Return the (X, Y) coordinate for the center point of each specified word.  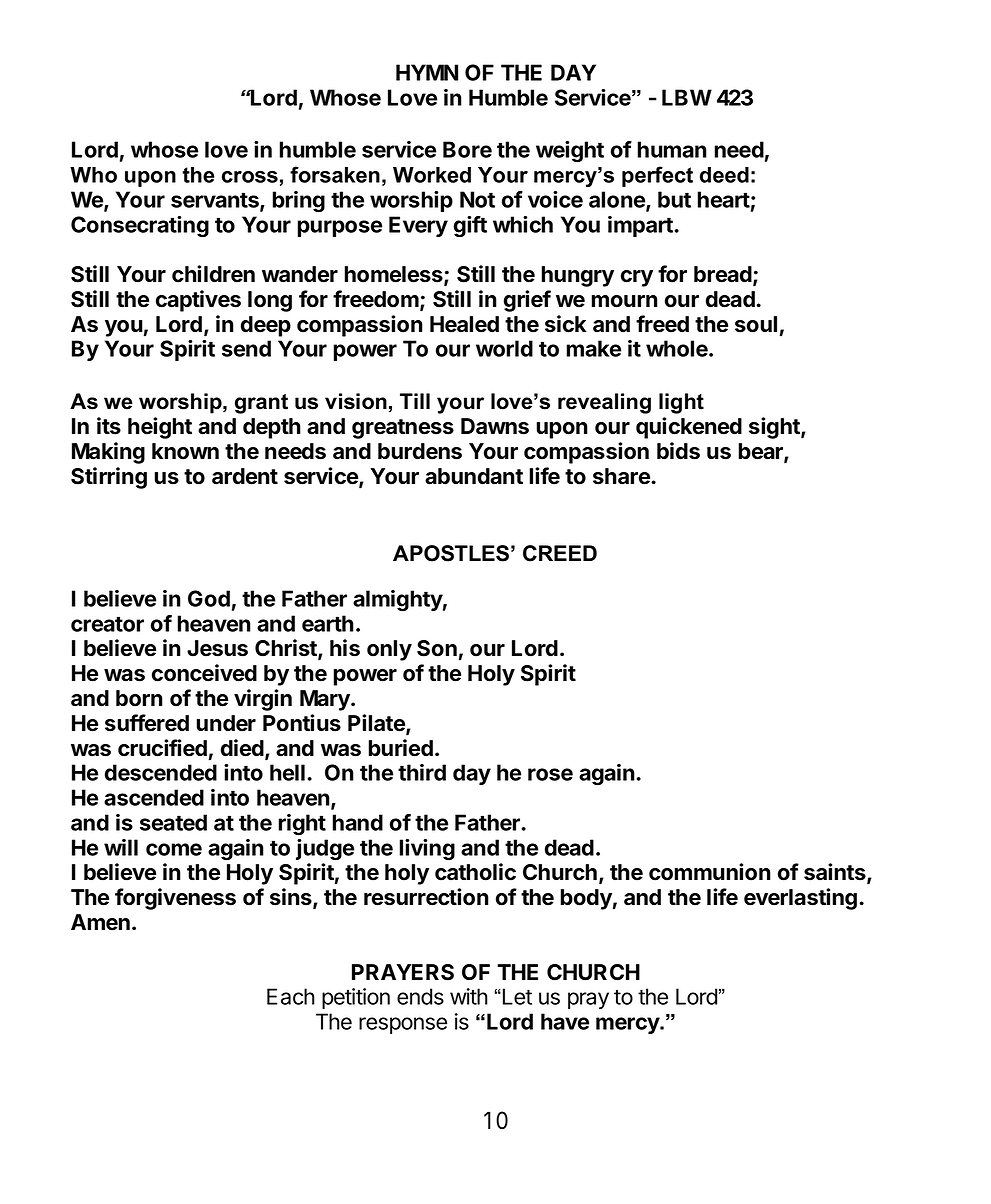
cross (250, 177)
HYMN (427, 72)
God (209, 598)
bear (762, 452)
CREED (560, 553)
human (672, 149)
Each (291, 996)
